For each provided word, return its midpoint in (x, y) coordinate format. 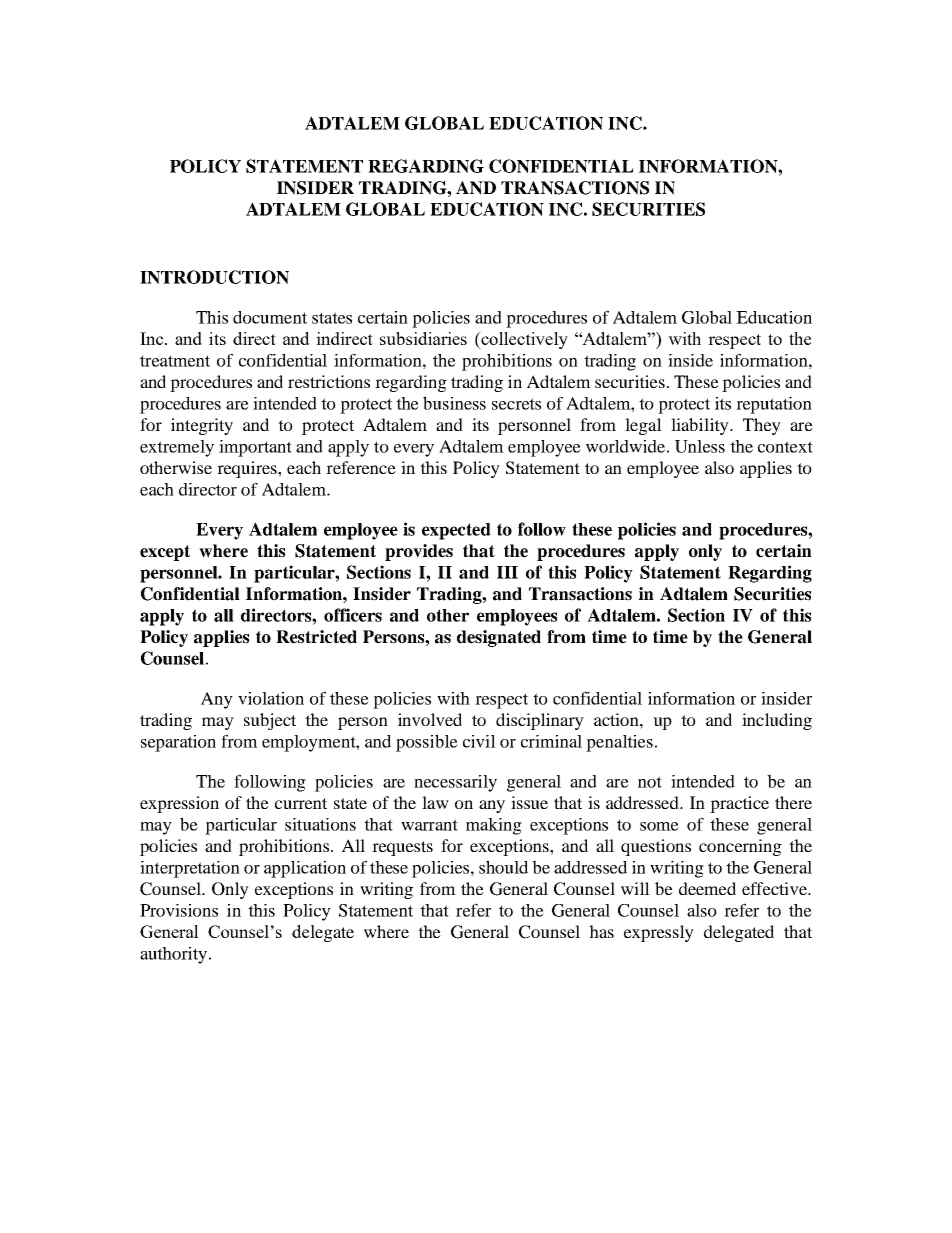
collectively (523, 340)
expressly (659, 933)
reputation (774, 405)
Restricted (316, 637)
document (270, 317)
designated (499, 638)
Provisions (179, 910)
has (601, 931)
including (777, 721)
